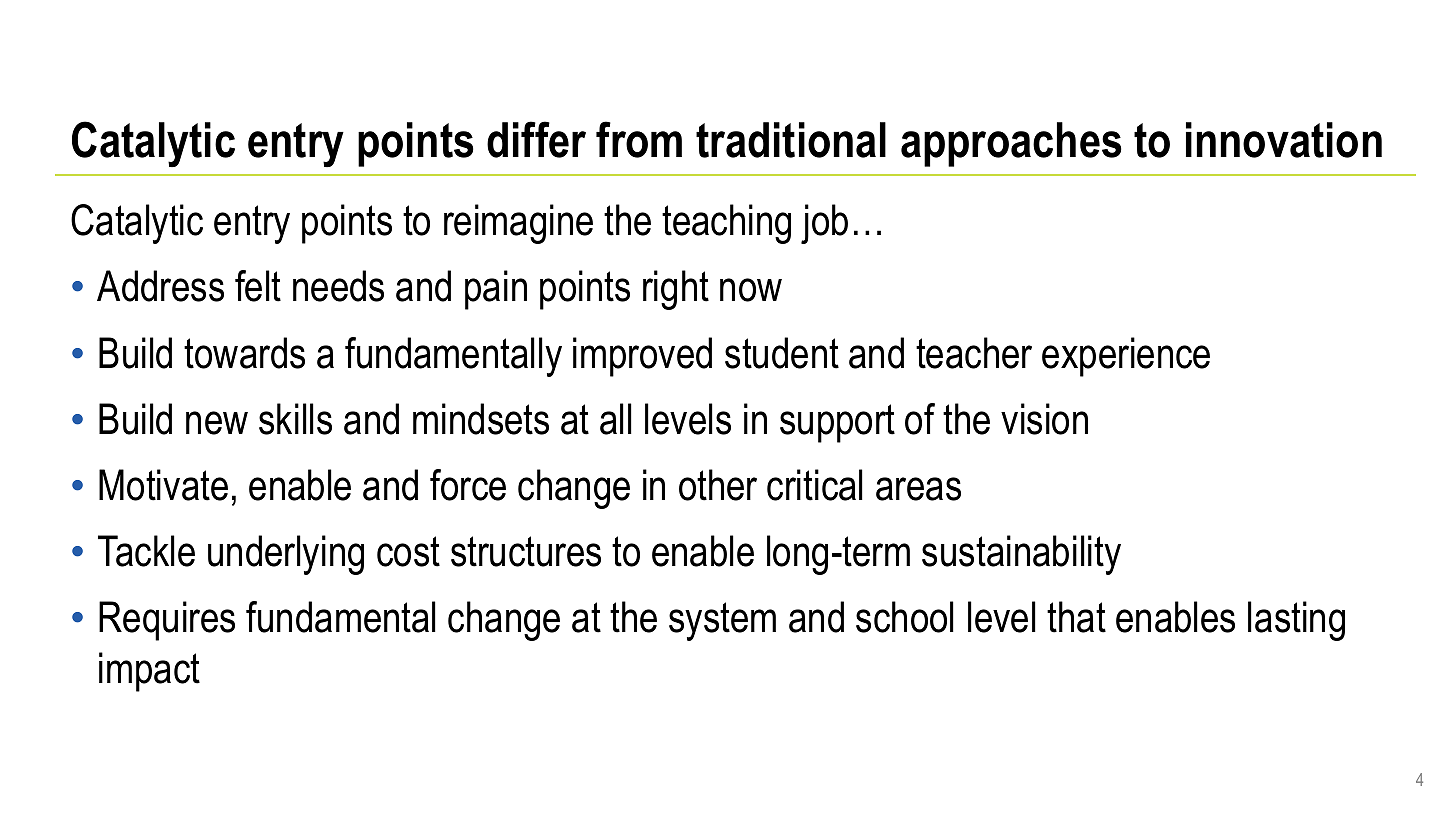 This screenshot has height=819, width=1456. Describe the element at coordinates (1044, 419) in the screenshot. I see `vision` at that location.
